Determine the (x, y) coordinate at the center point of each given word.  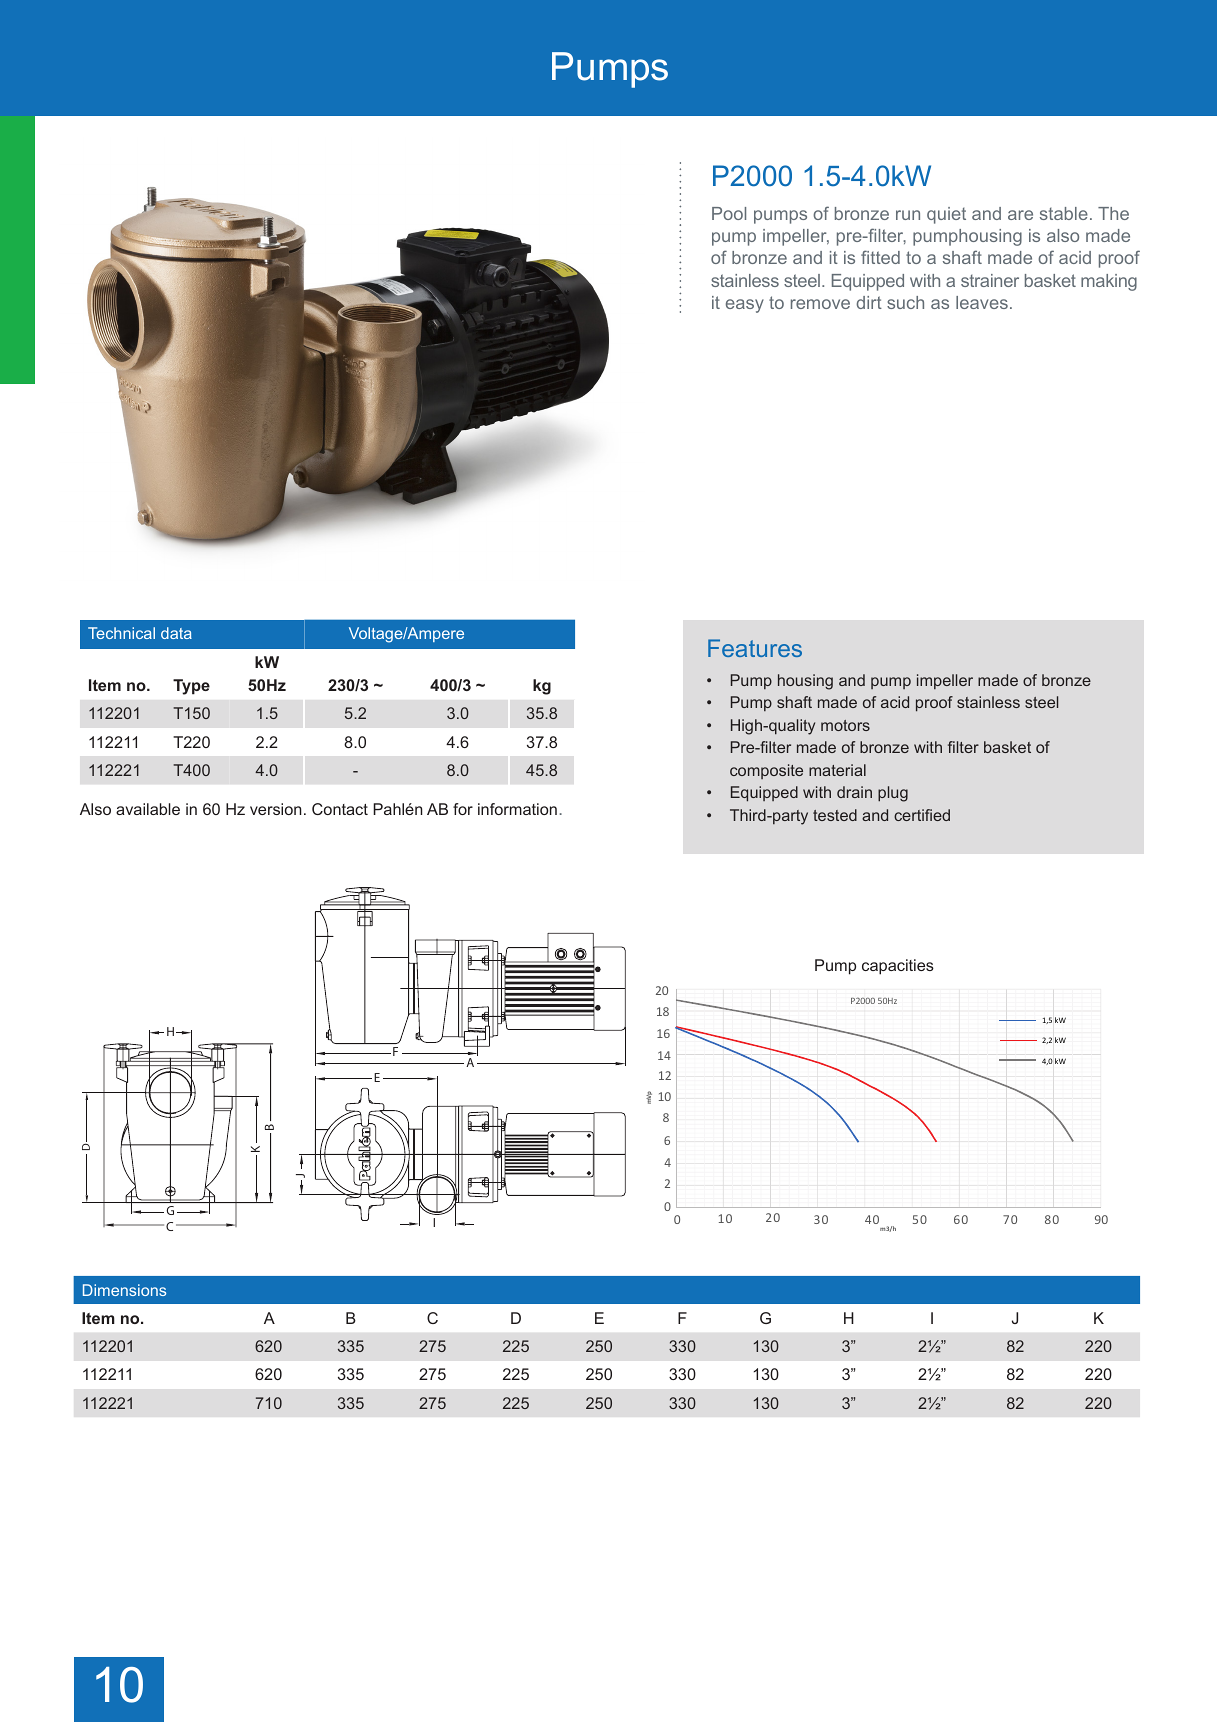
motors (845, 725)
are (1020, 215)
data (176, 633)
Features (755, 648)
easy (745, 306)
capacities (898, 967)
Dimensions (124, 1290)
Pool (729, 213)
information (517, 809)
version (276, 809)
